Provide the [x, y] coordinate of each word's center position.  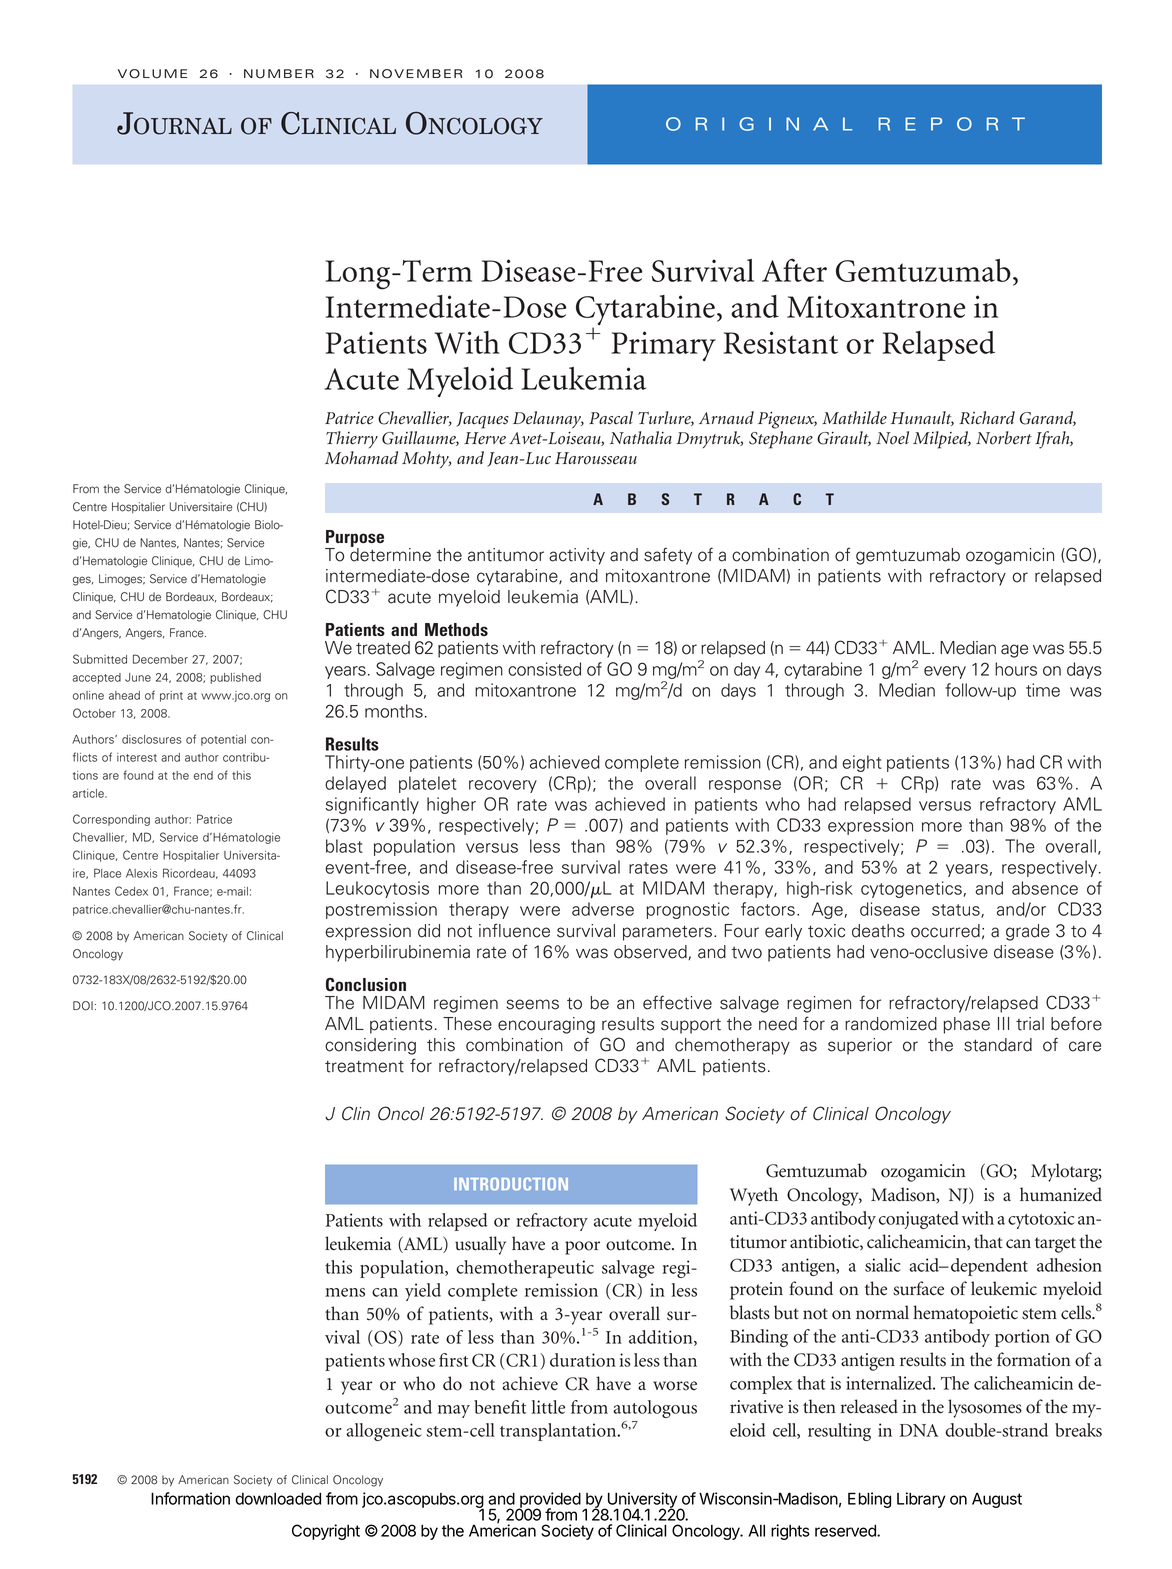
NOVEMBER [416, 74]
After [794, 270]
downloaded [278, 1498]
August [997, 1500]
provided [549, 1501]
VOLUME [152, 74]
